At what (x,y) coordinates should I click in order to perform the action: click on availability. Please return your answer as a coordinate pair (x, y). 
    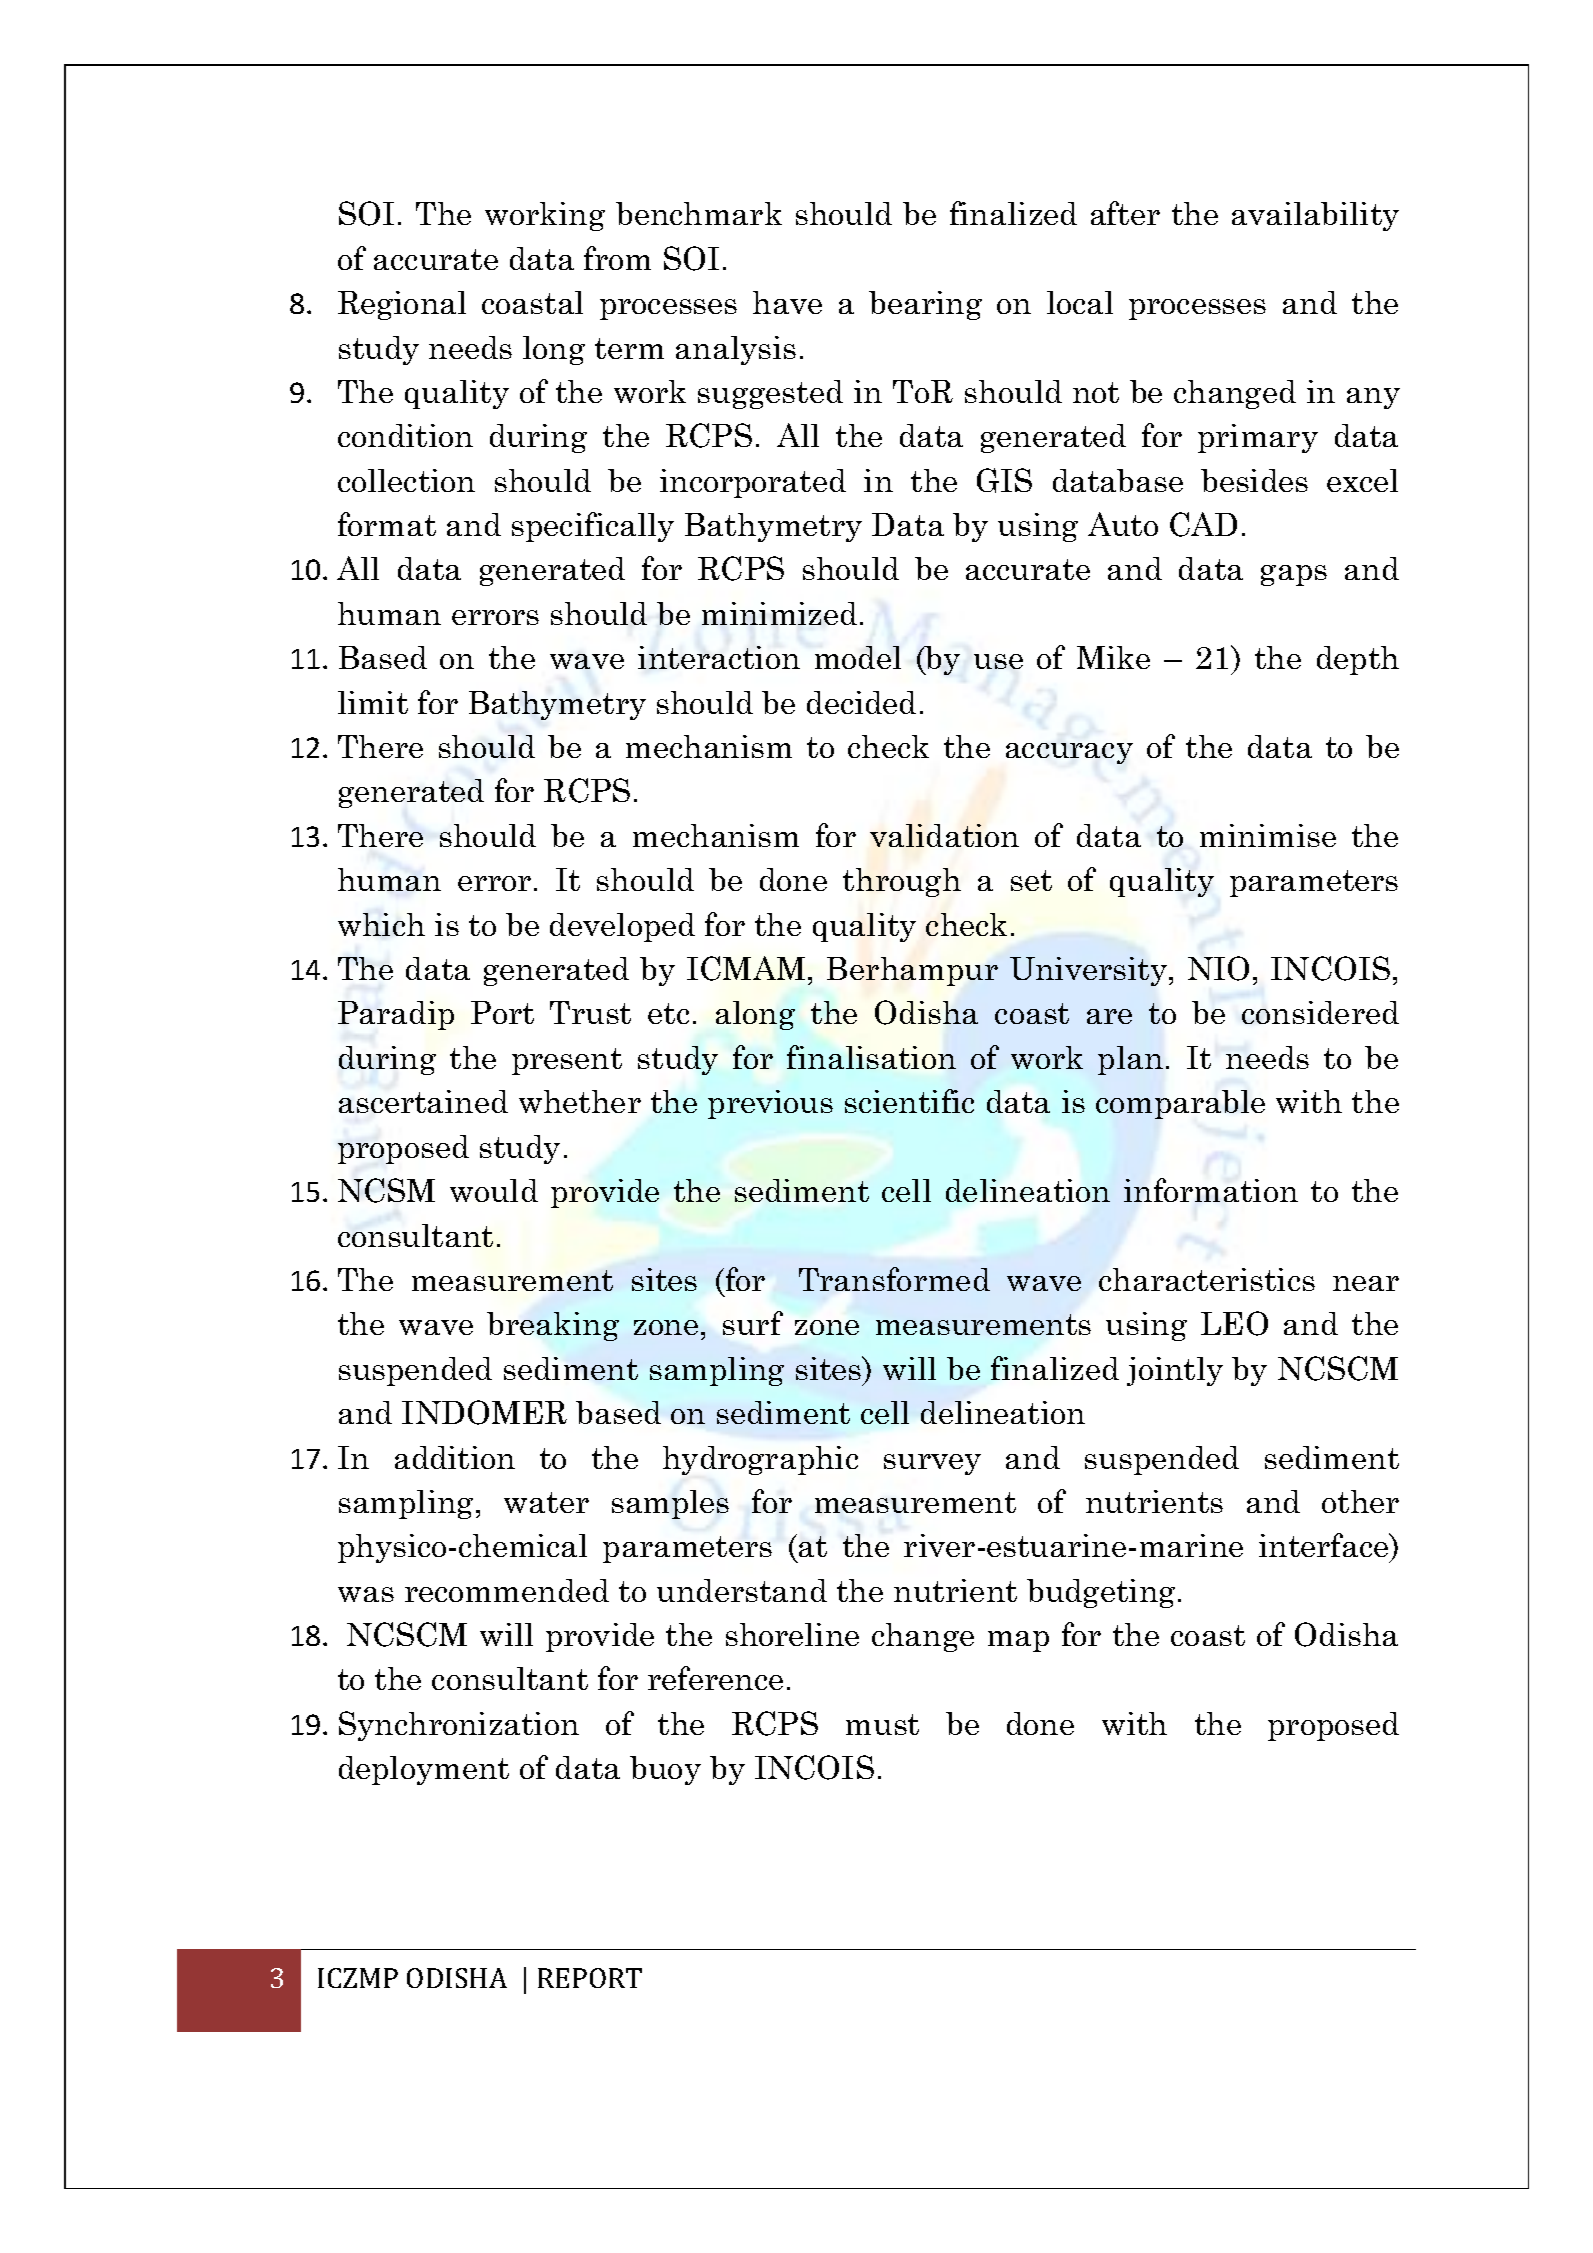
    Looking at the image, I should click on (1315, 216).
